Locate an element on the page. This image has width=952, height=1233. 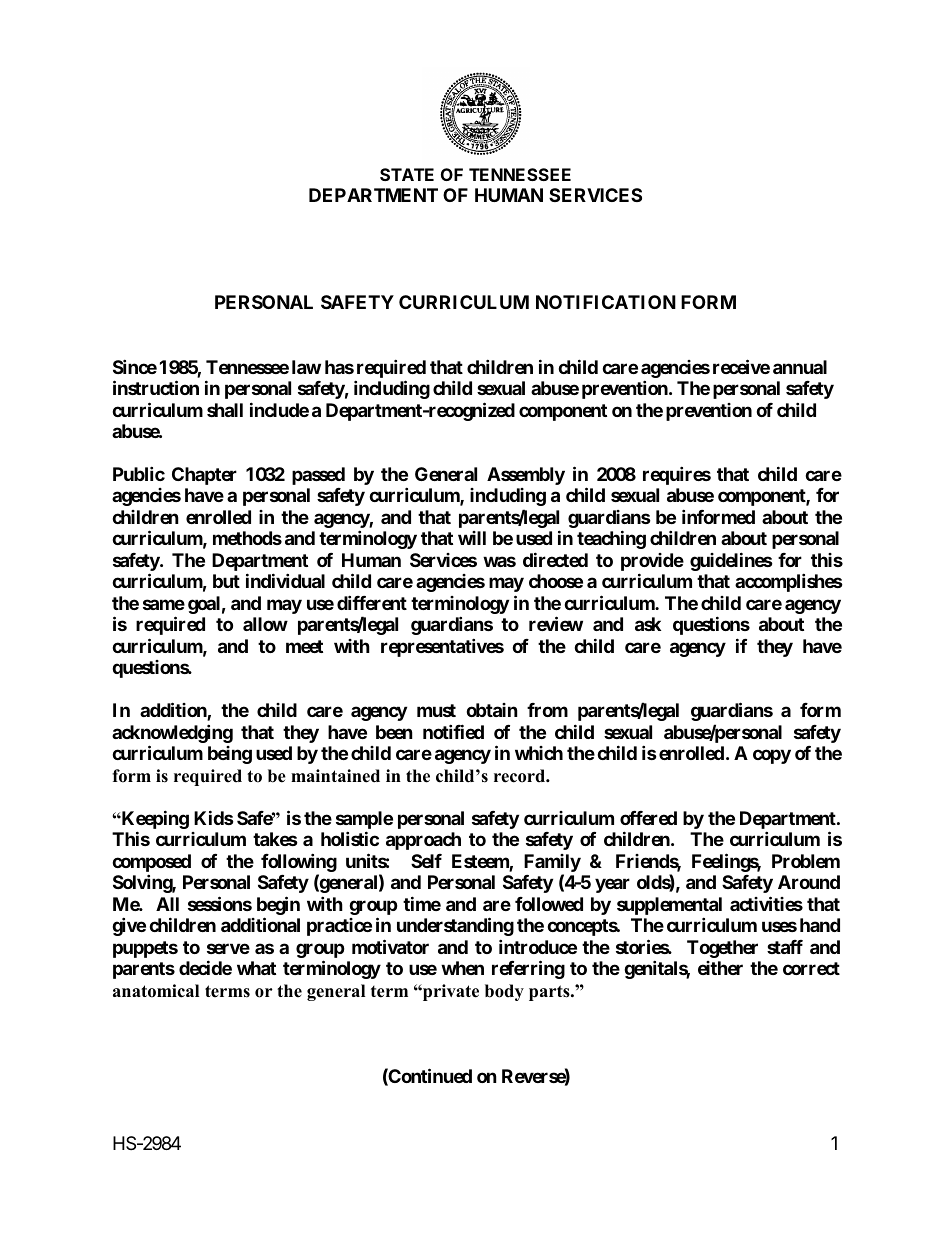
copy is located at coordinates (772, 757).
